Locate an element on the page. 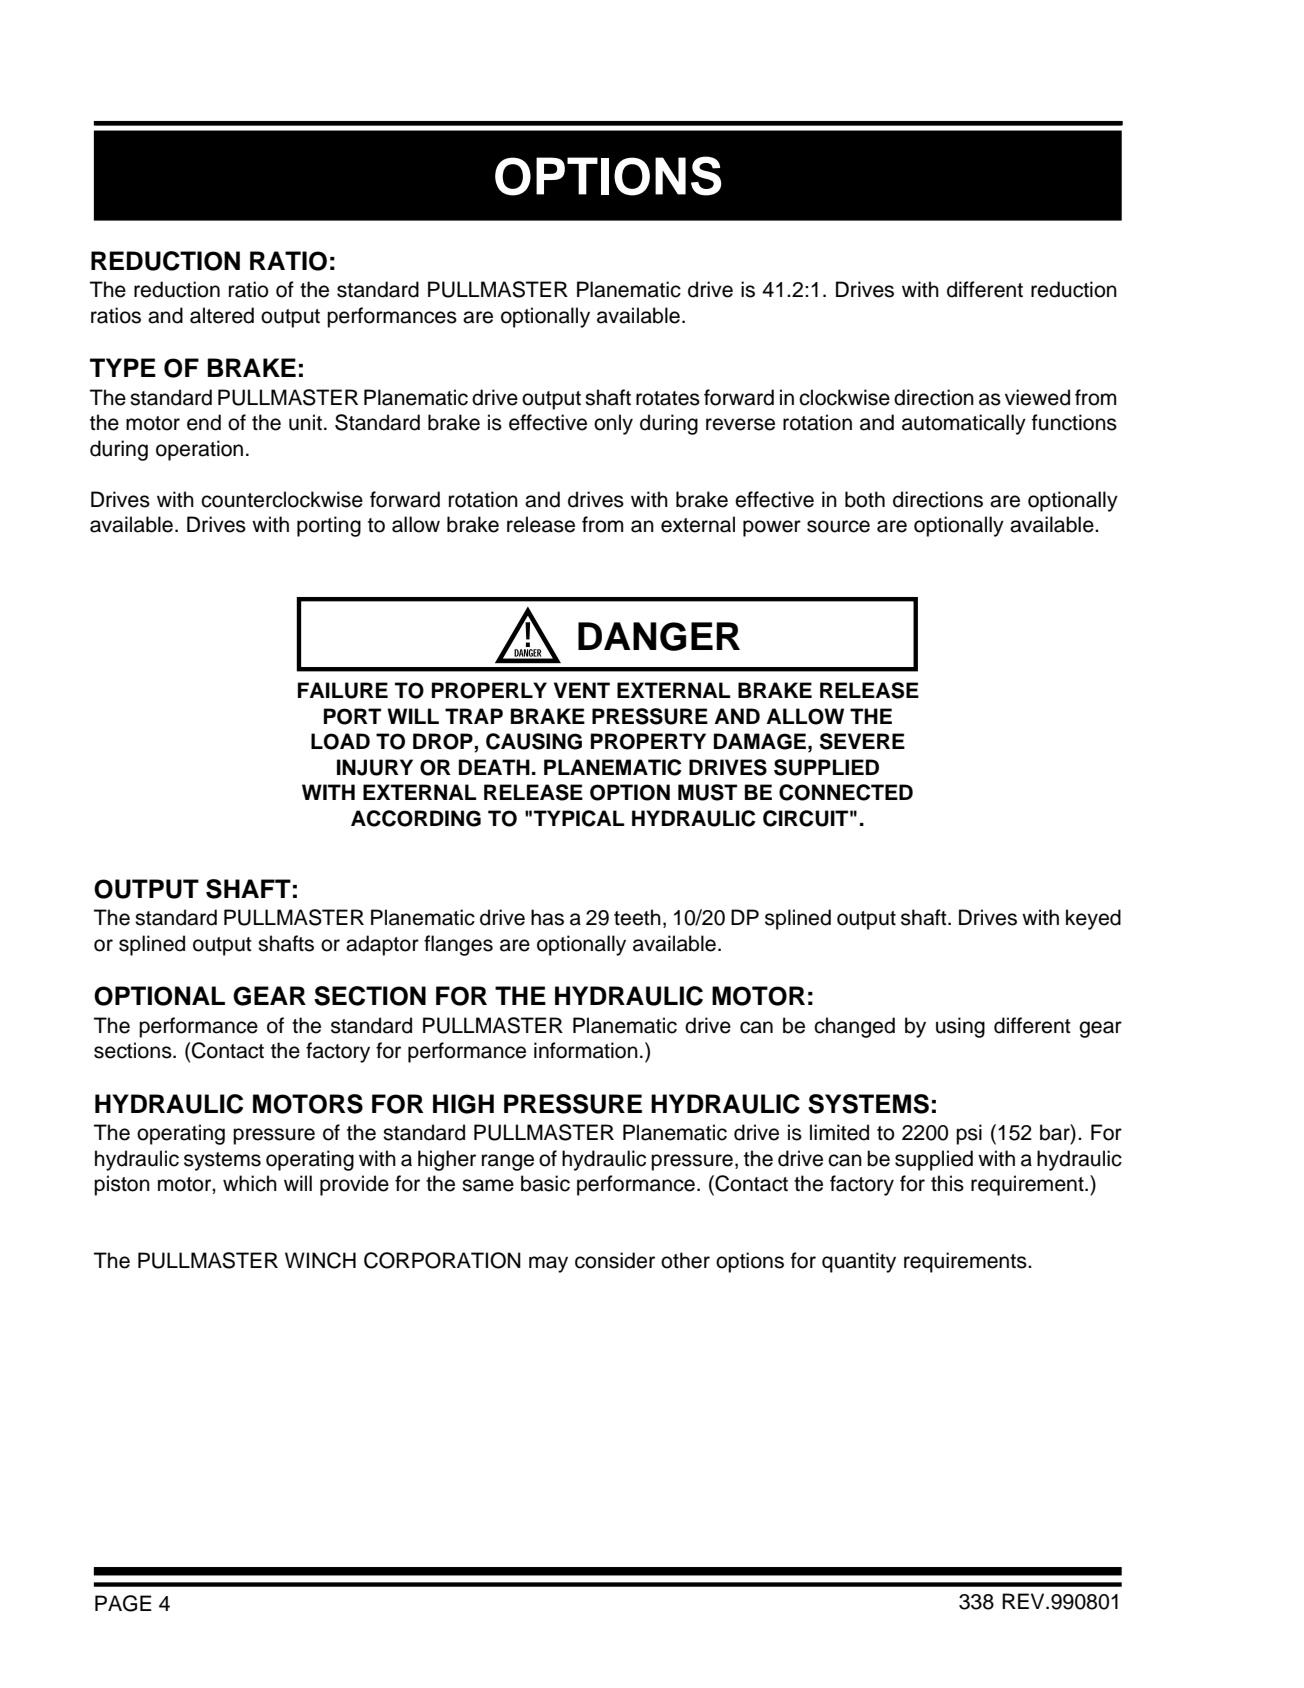 The image size is (1304, 1688). altered is located at coordinates (222, 315).
